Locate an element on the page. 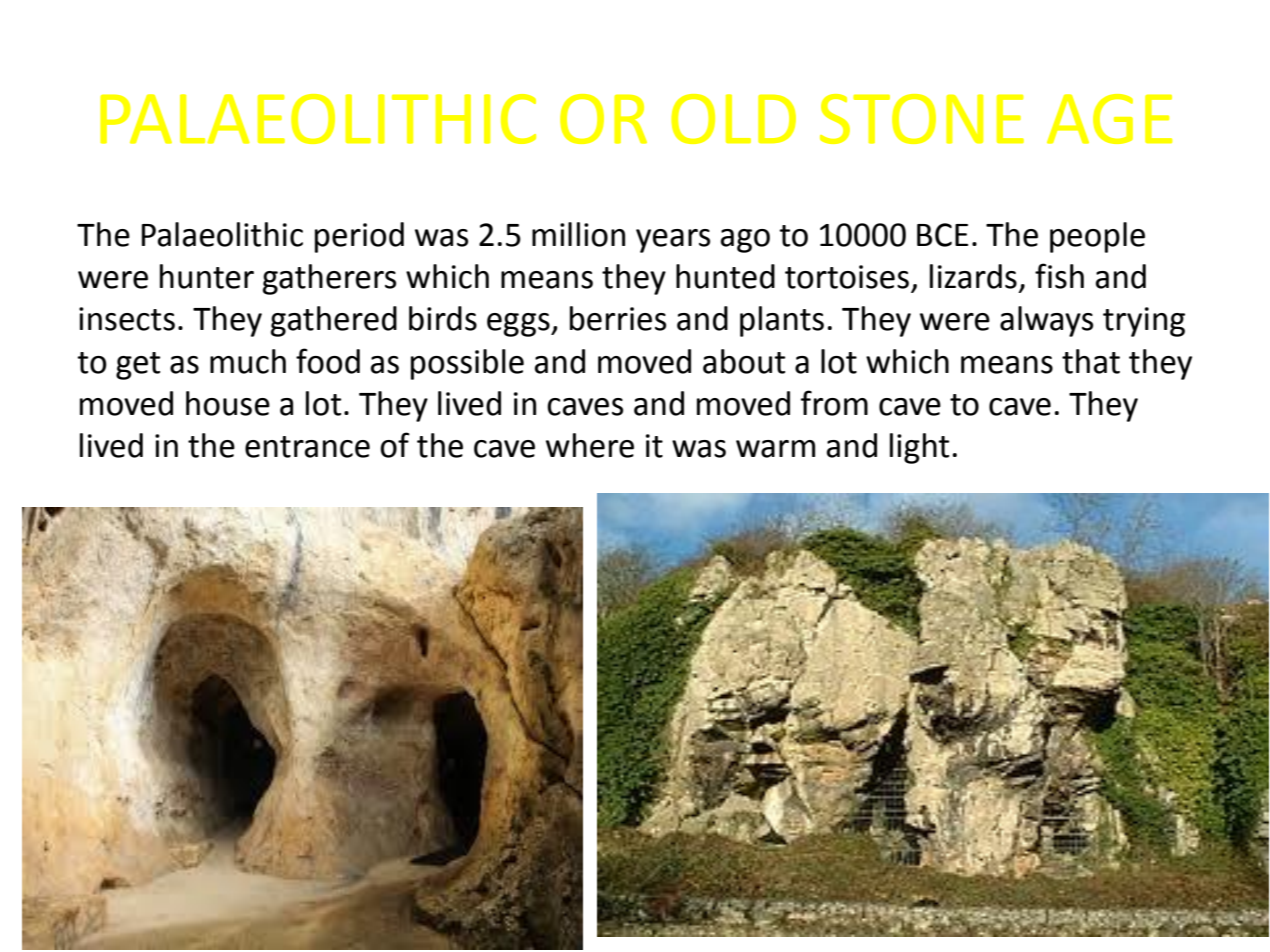 This document has height=952, width=1270. years is located at coordinates (673, 241).
